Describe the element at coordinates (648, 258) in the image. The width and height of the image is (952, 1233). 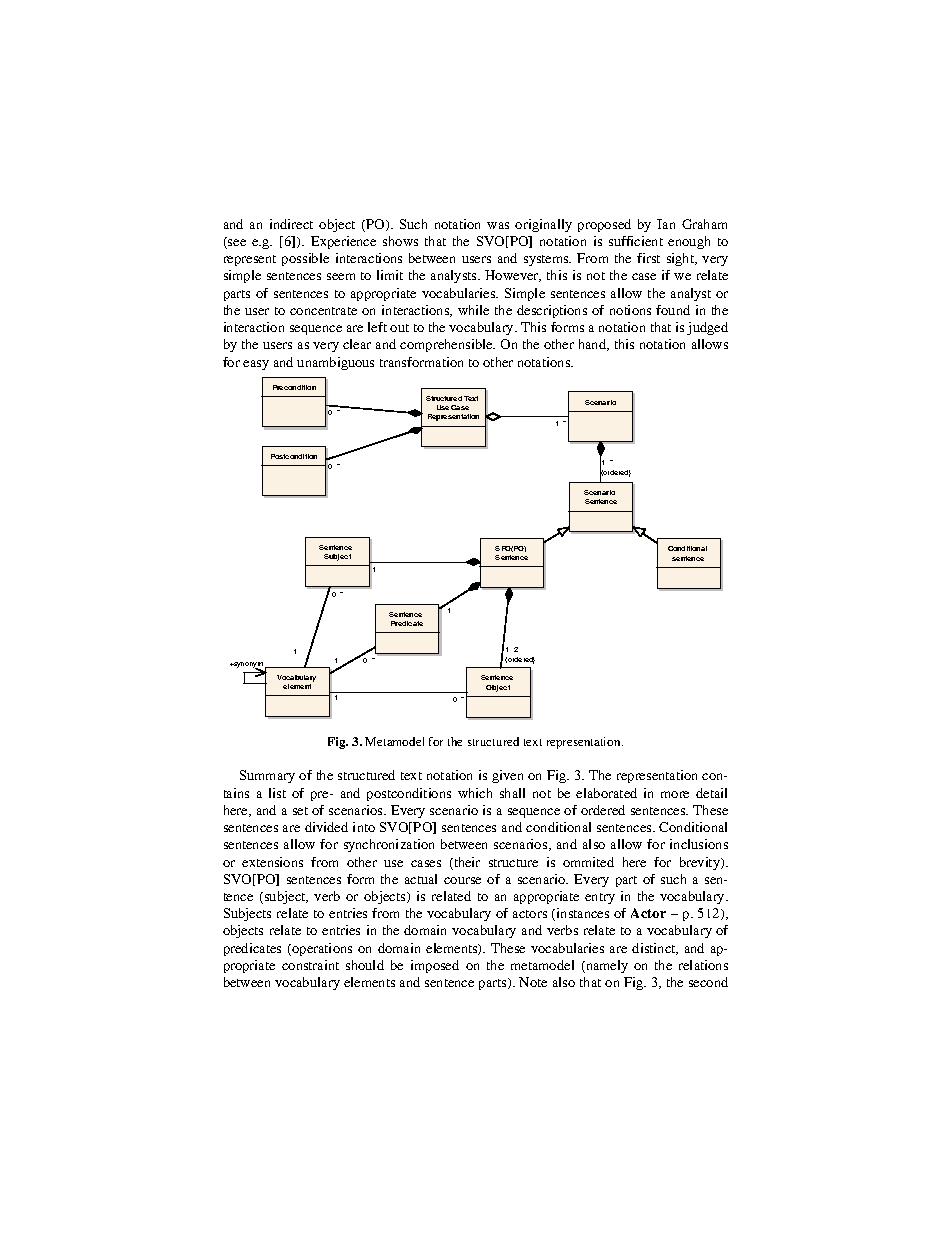
I see `first` at that location.
